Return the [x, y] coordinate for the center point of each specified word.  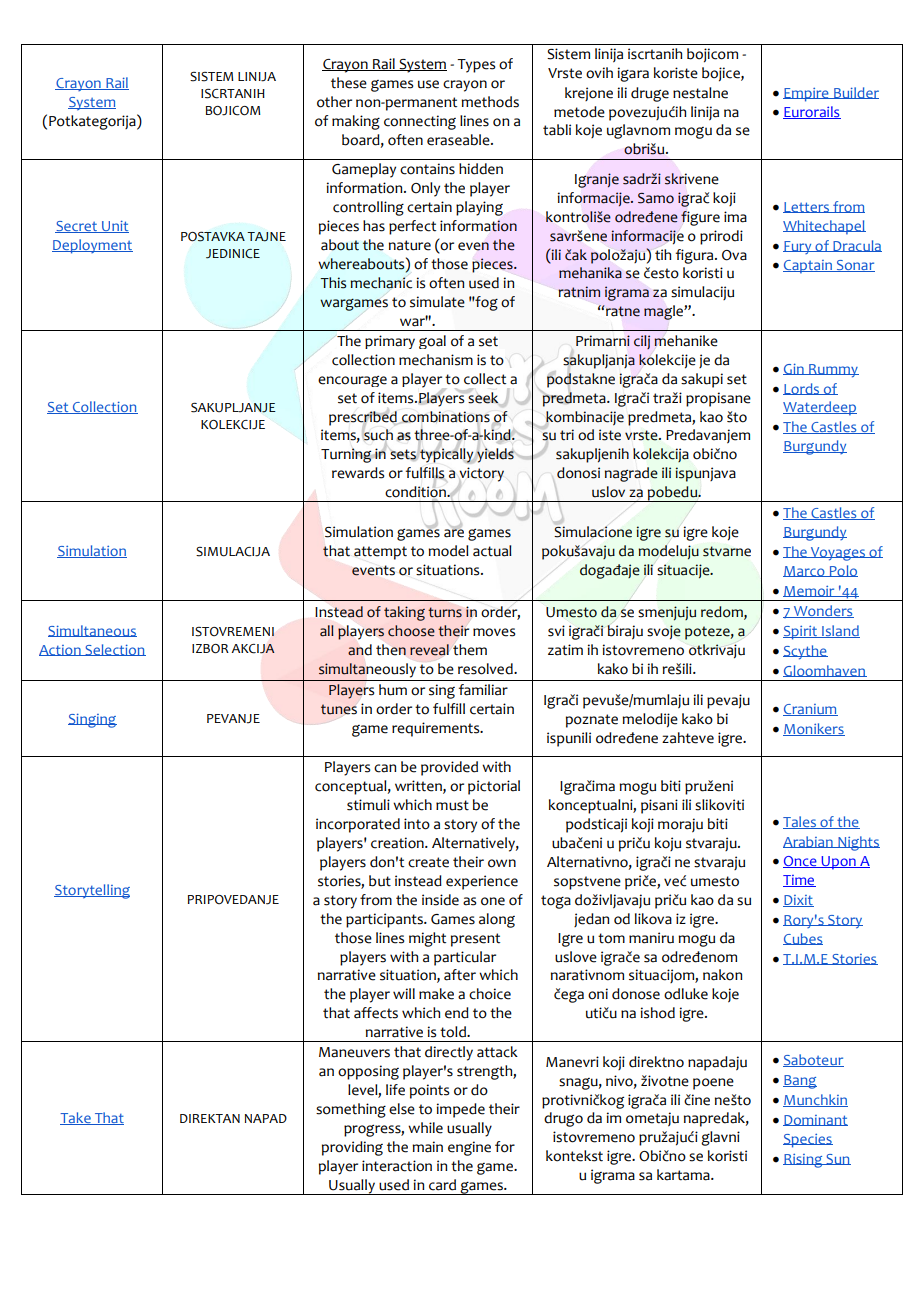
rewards [358, 473]
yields [495, 455]
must [452, 805]
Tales [800, 822]
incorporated [358, 825]
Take [76, 1118]
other [334, 102]
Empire [807, 95]
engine [469, 1148]
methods [490, 102]
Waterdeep [820, 408]
